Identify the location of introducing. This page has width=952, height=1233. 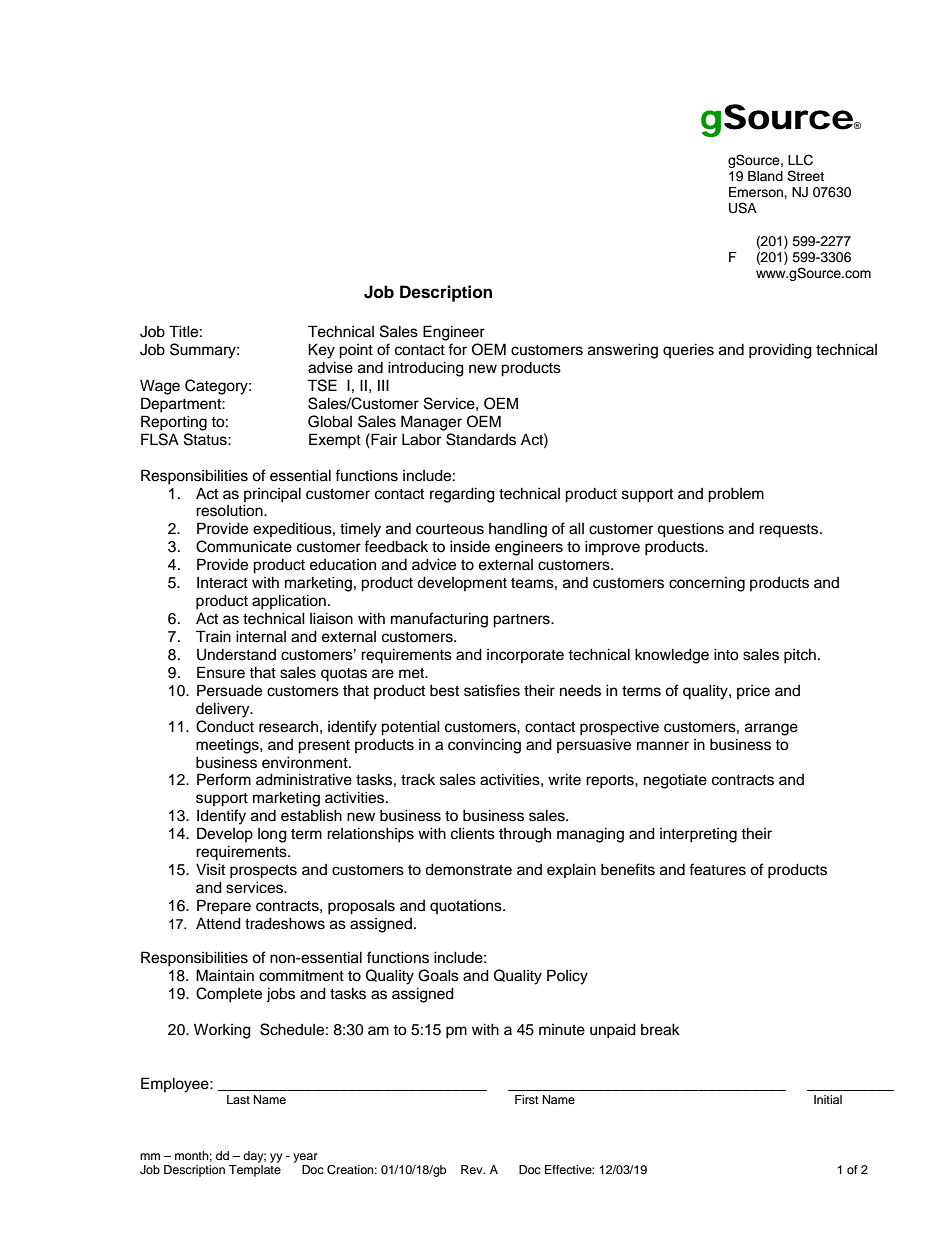
(426, 369).
